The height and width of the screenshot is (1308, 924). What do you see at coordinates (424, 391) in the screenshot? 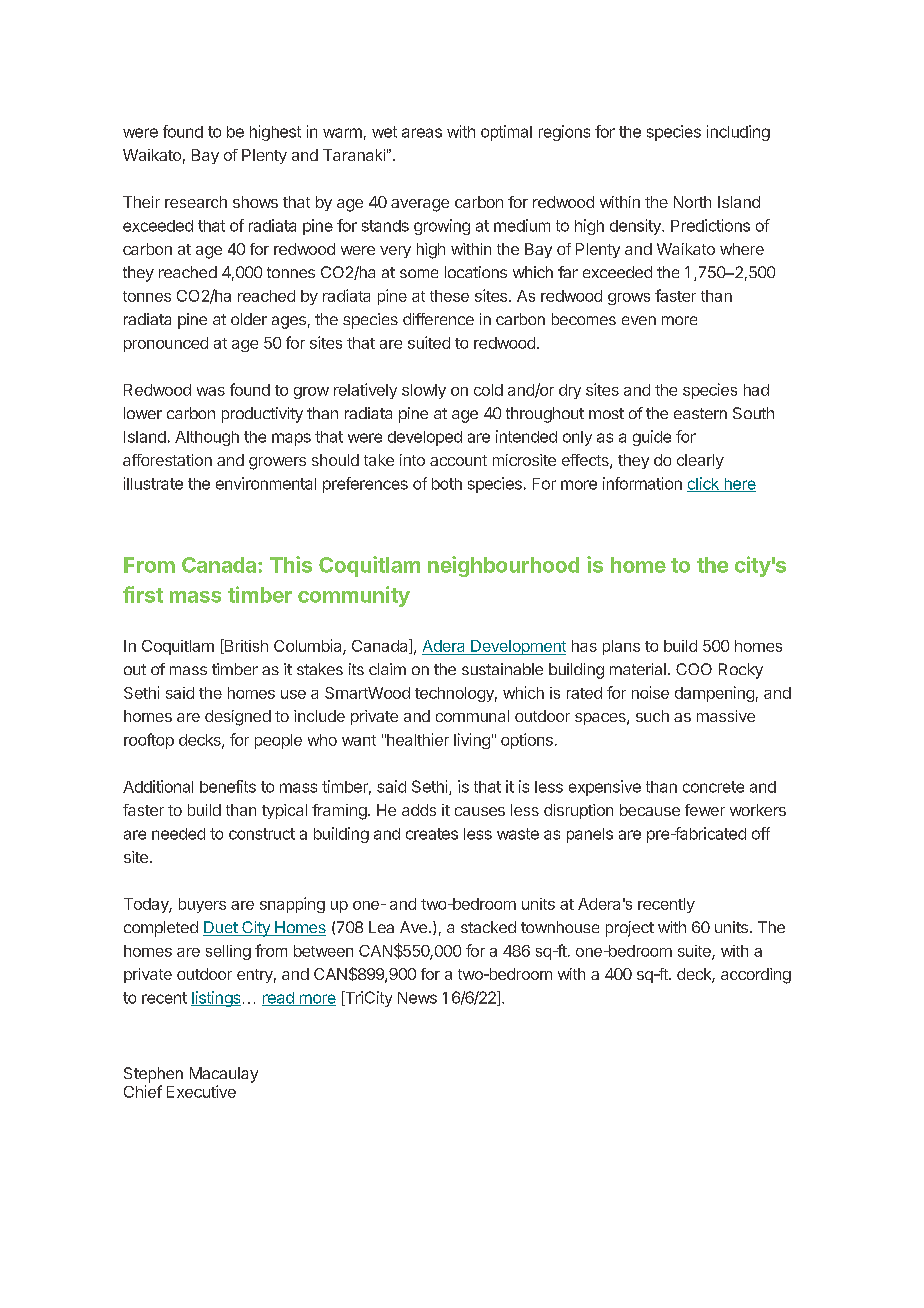
I see `slowly` at bounding box center [424, 391].
